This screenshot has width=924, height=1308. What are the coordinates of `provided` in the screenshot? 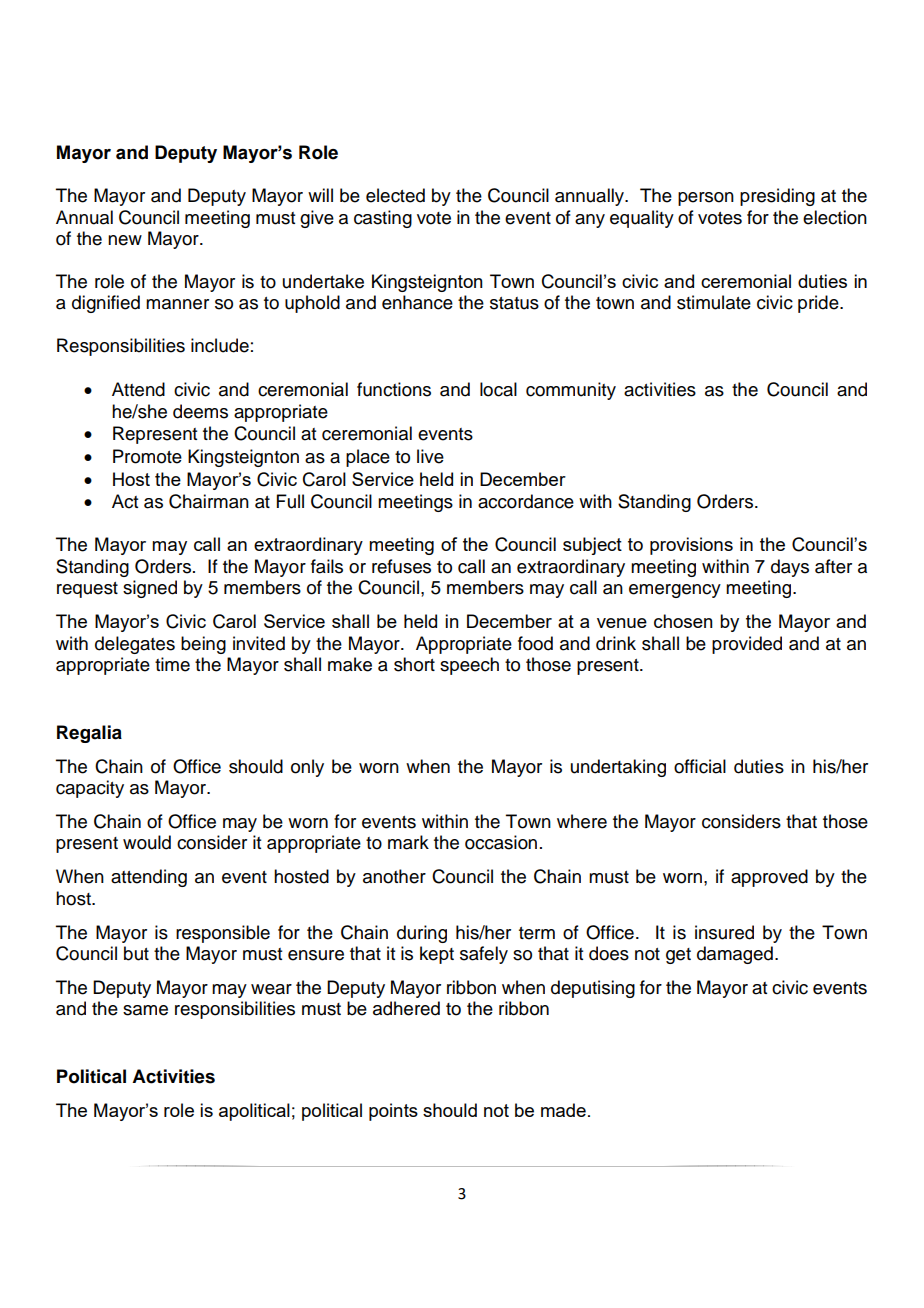 It's located at (747, 645).
